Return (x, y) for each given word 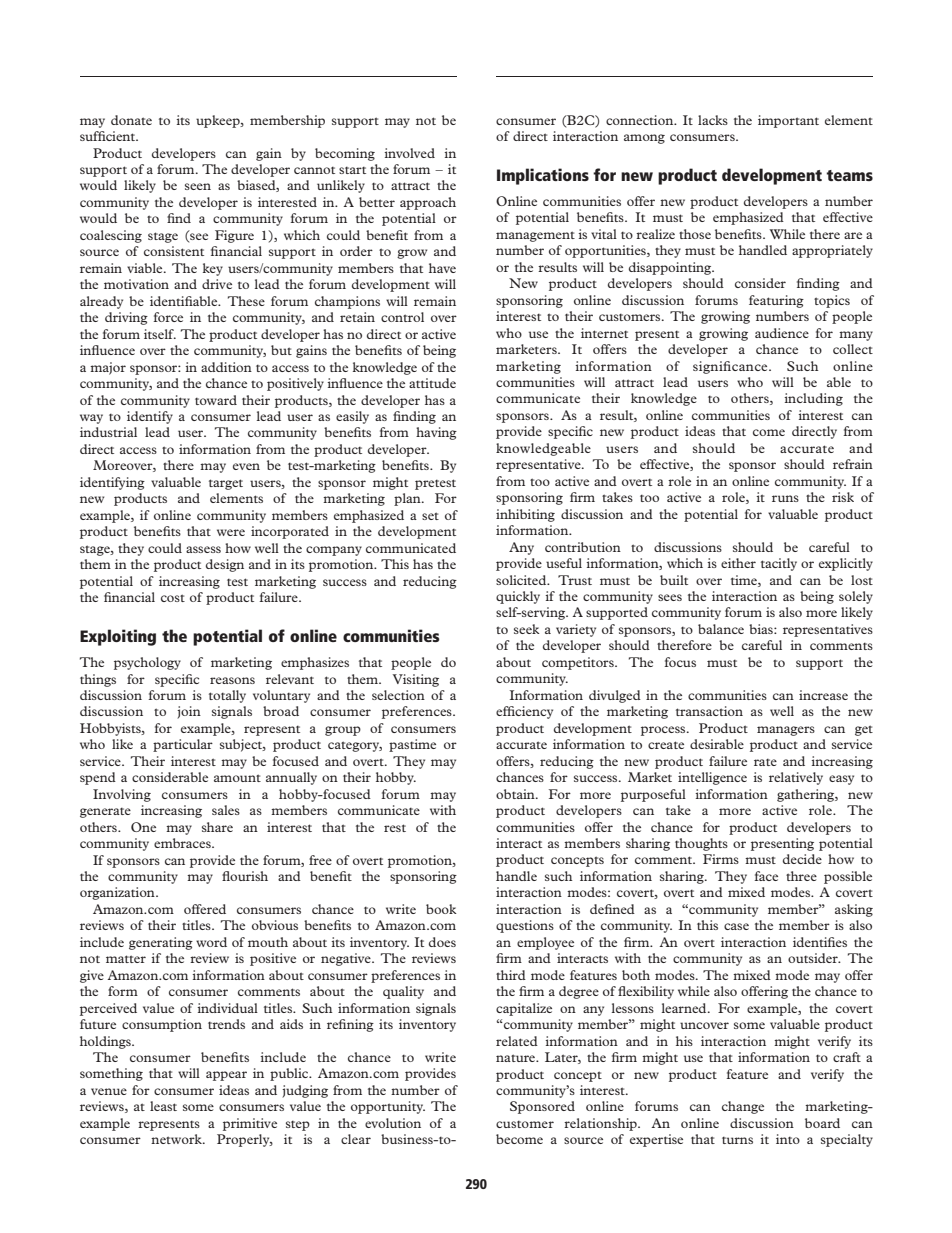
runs (785, 498)
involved (409, 153)
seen (198, 186)
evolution (393, 1123)
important (788, 121)
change (743, 1107)
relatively (796, 778)
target (226, 484)
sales (226, 810)
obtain (516, 794)
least (163, 1106)
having (436, 433)
